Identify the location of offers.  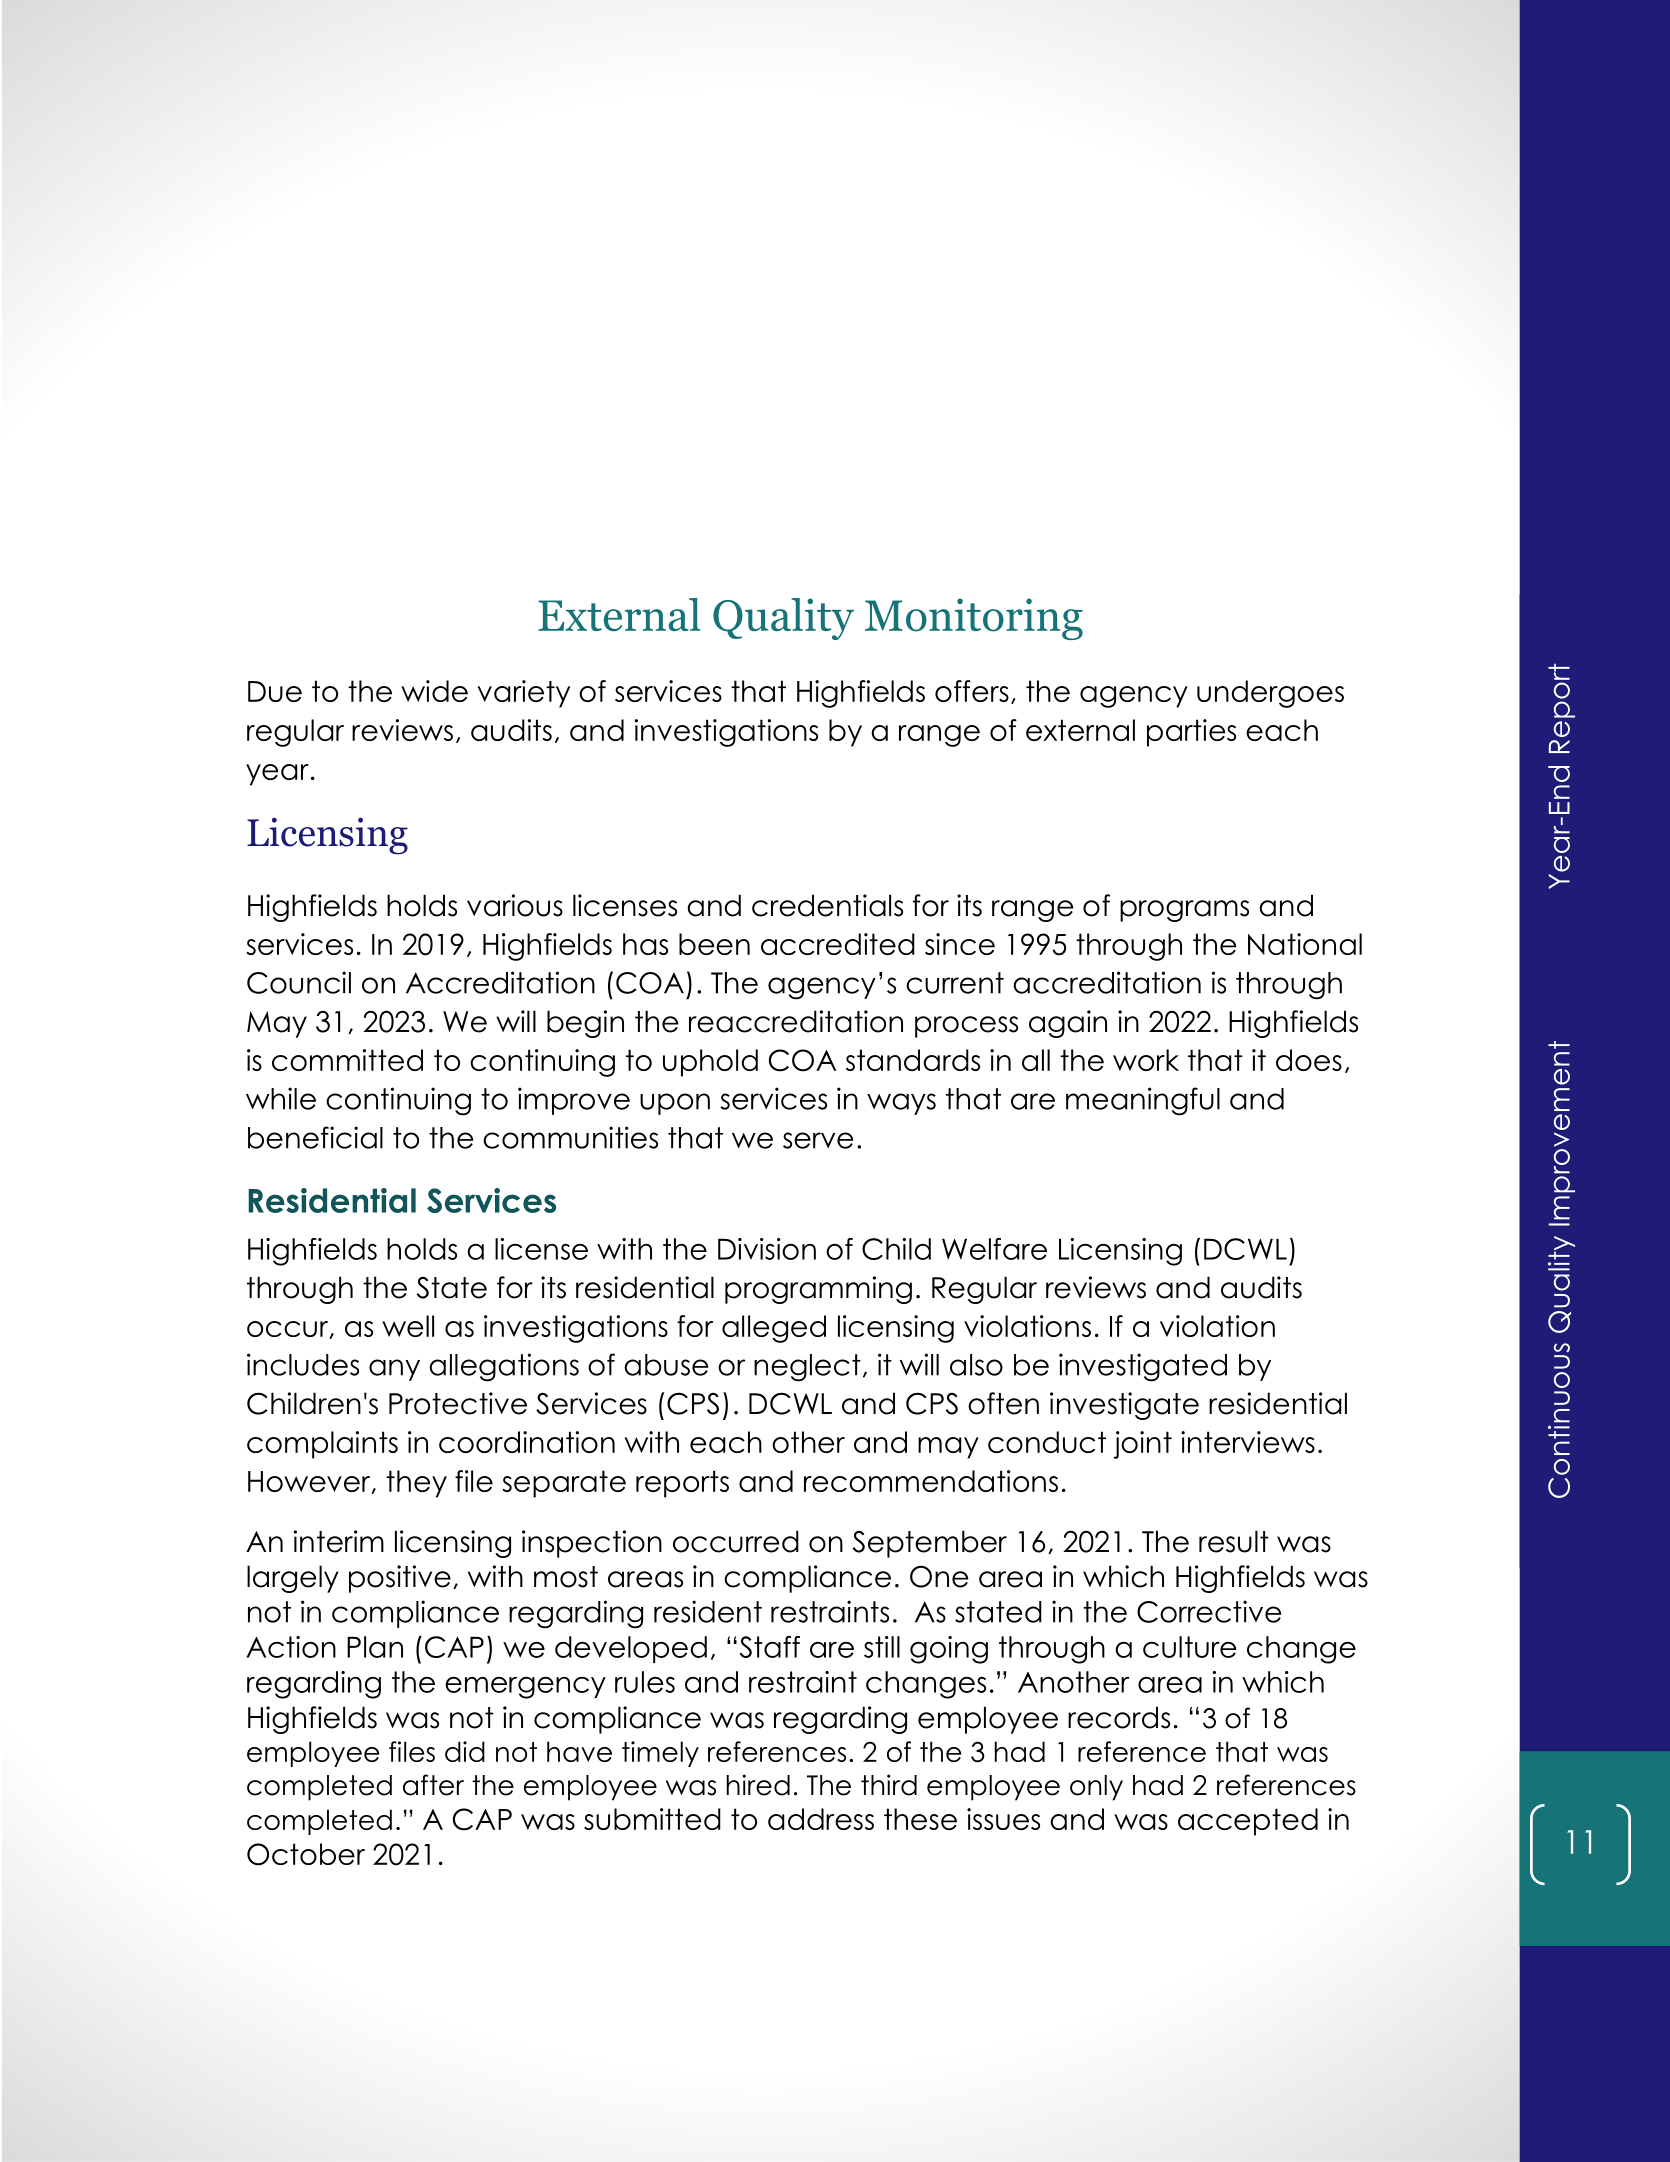
(972, 691).
